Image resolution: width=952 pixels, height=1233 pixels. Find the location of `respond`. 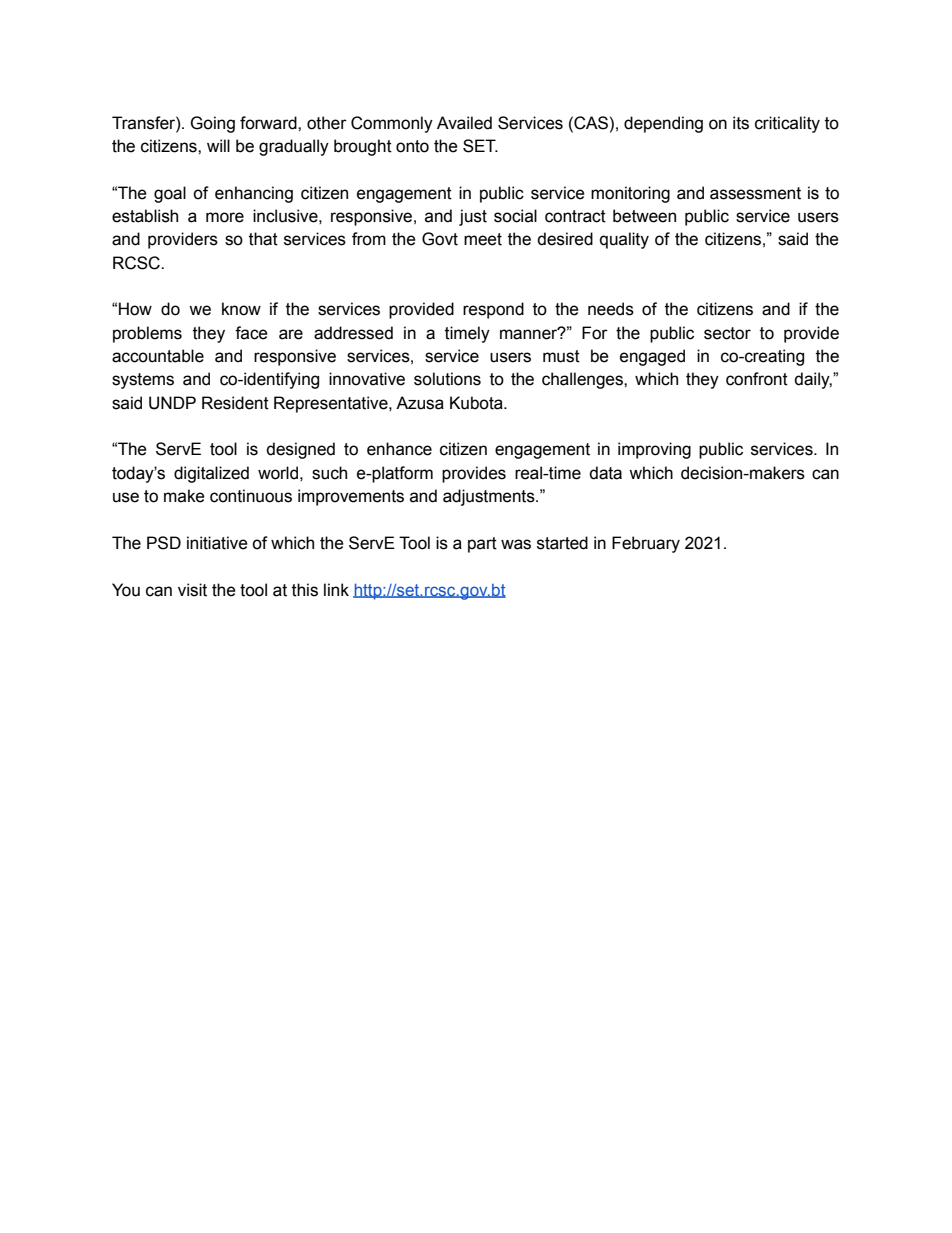

respond is located at coordinates (493, 310).
